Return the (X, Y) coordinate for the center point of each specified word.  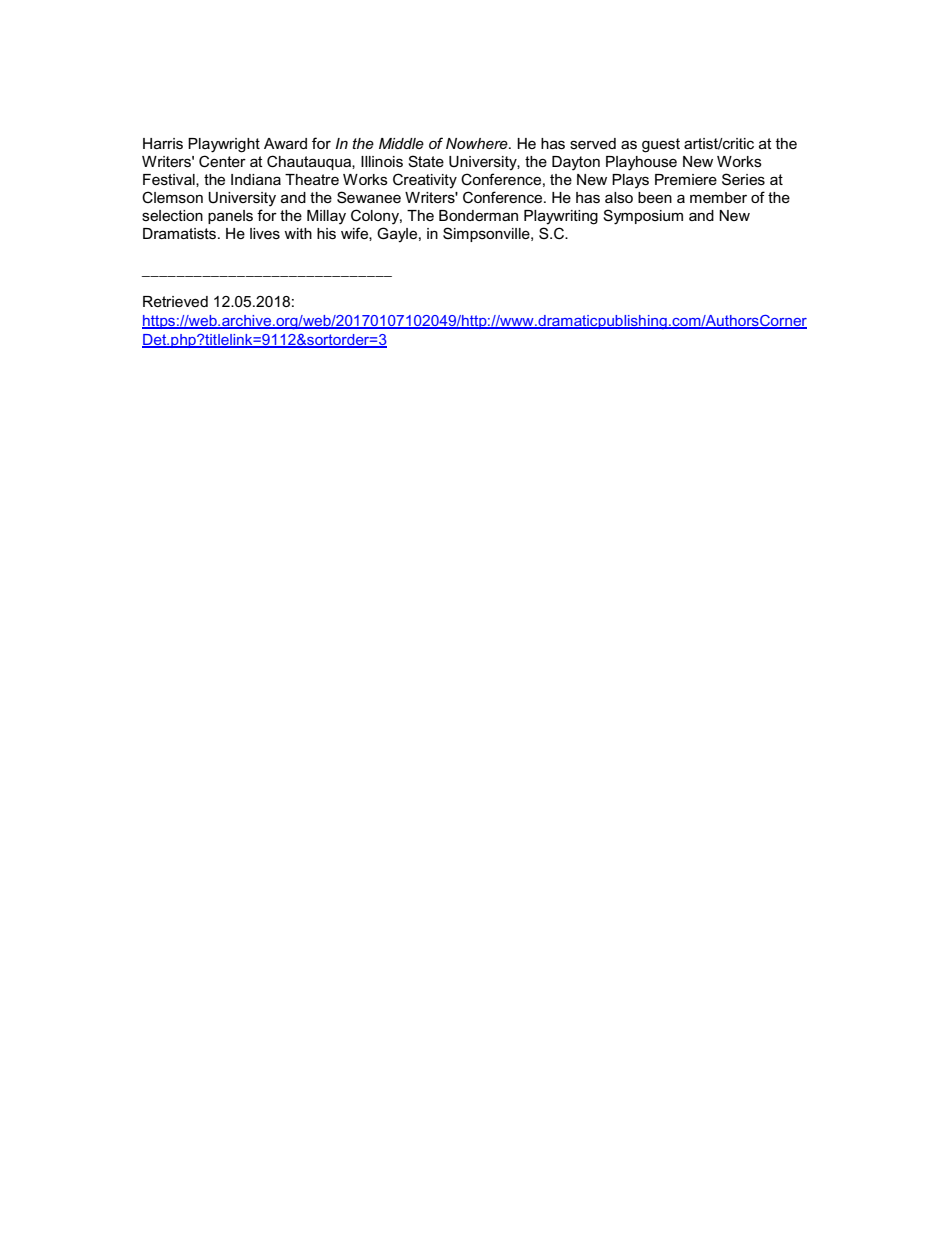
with (298, 233)
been (655, 197)
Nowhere (478, 143)
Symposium (643, 217)
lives (265, 233)
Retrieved (175, 301)
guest (661, 145)
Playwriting (561, 217)
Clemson (172, 197)
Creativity (425, 181)
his (326, 233)
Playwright (224, 145)
